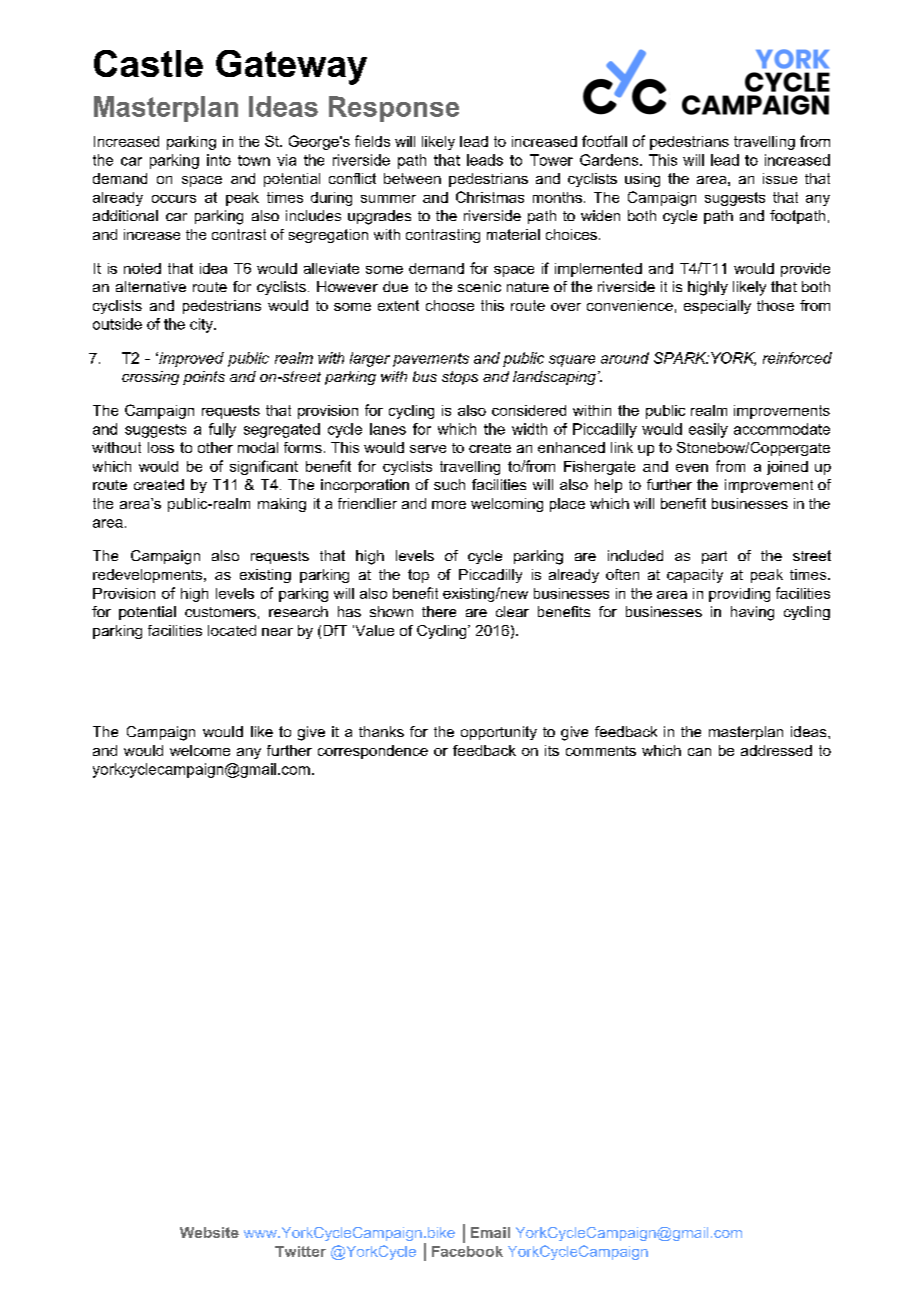  Describe the element at coordinates (460, 378) in the screenshot. I see `stops` at that location.
